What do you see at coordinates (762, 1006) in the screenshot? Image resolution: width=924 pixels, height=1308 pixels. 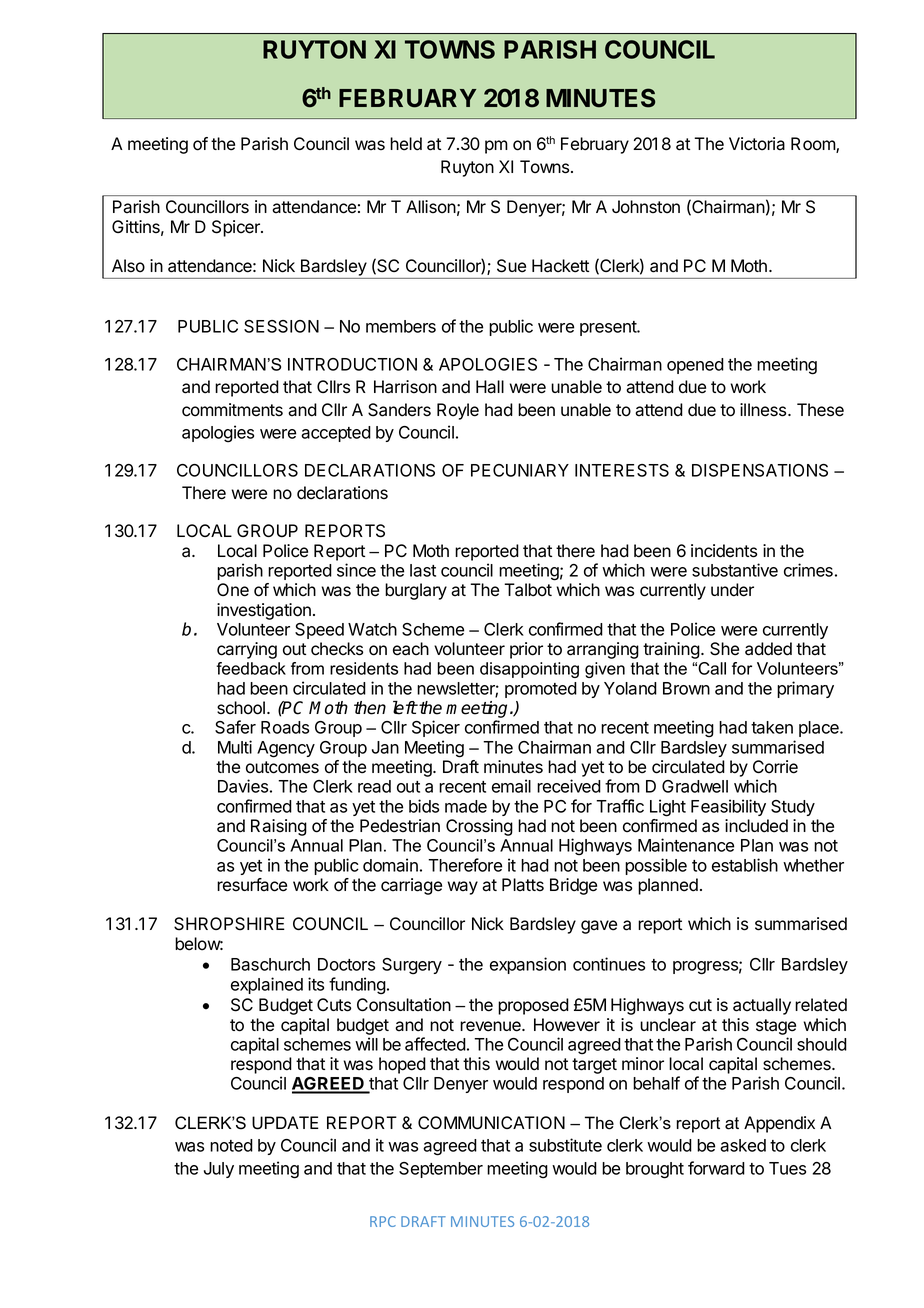 I see `actually` at bounding box center [762, 1006].
